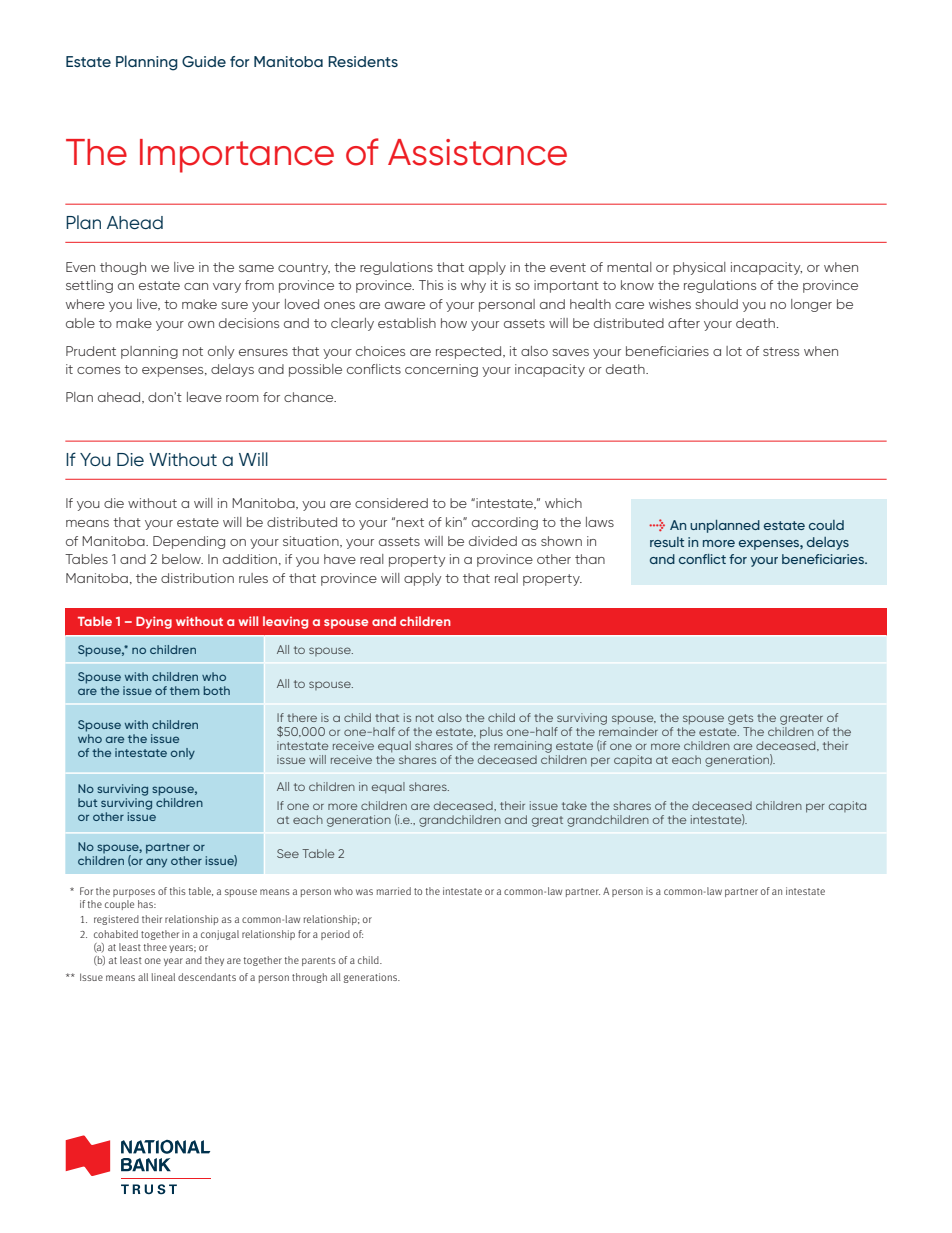  What do you see at coordinates (477, 152) in the image?
I see `Assistance` at bounding box center [477, 152].
